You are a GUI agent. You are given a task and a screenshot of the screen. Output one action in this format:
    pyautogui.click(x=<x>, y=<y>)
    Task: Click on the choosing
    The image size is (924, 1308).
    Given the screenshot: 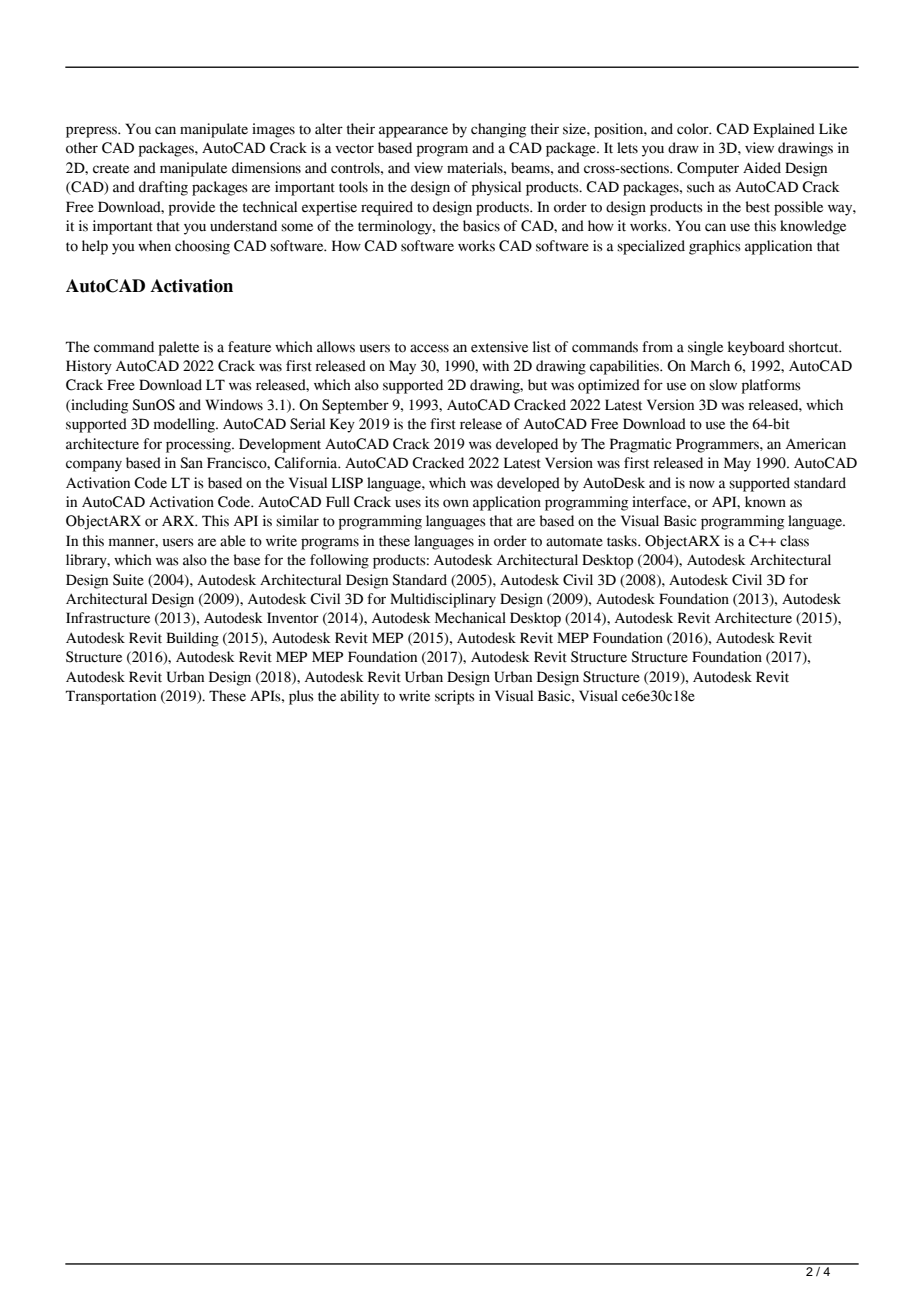 What is the action you would take?
    pyautogui.click(x=202, y=247)
